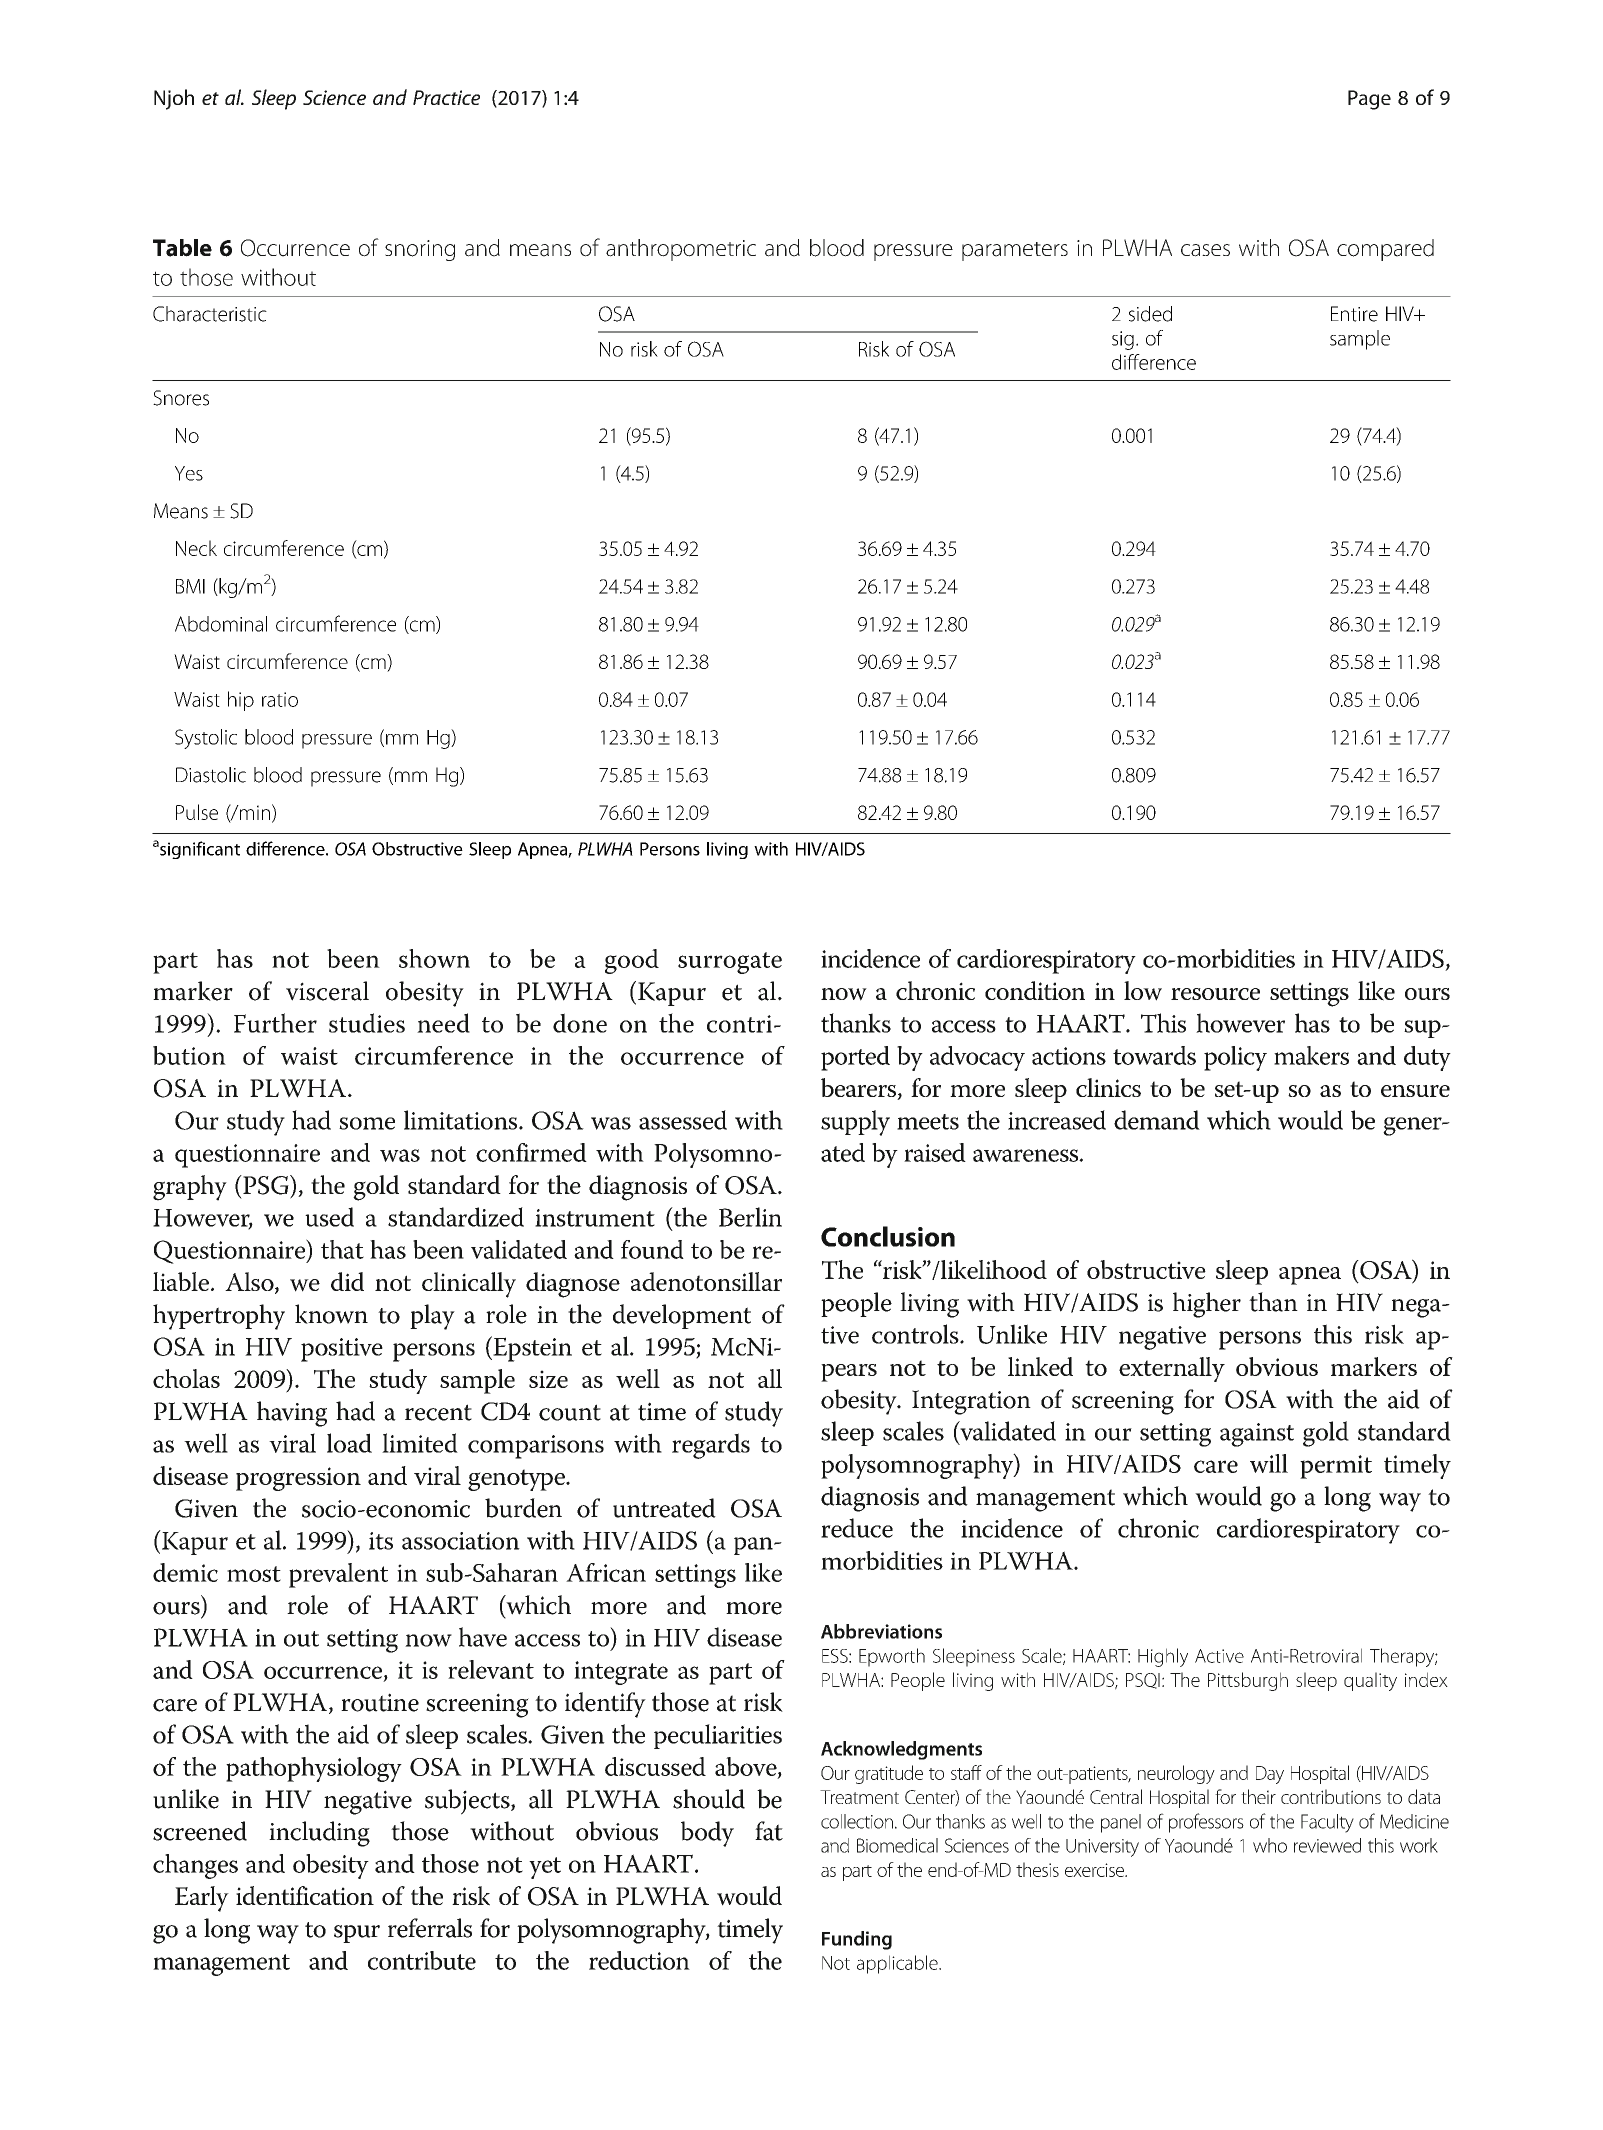 Image resolution: width=1603 pixels, height=2130 pixels. What do you see at coordinates (329, 1217) in the screenshot?
I see `used` at bounding box center [329, 1217].
